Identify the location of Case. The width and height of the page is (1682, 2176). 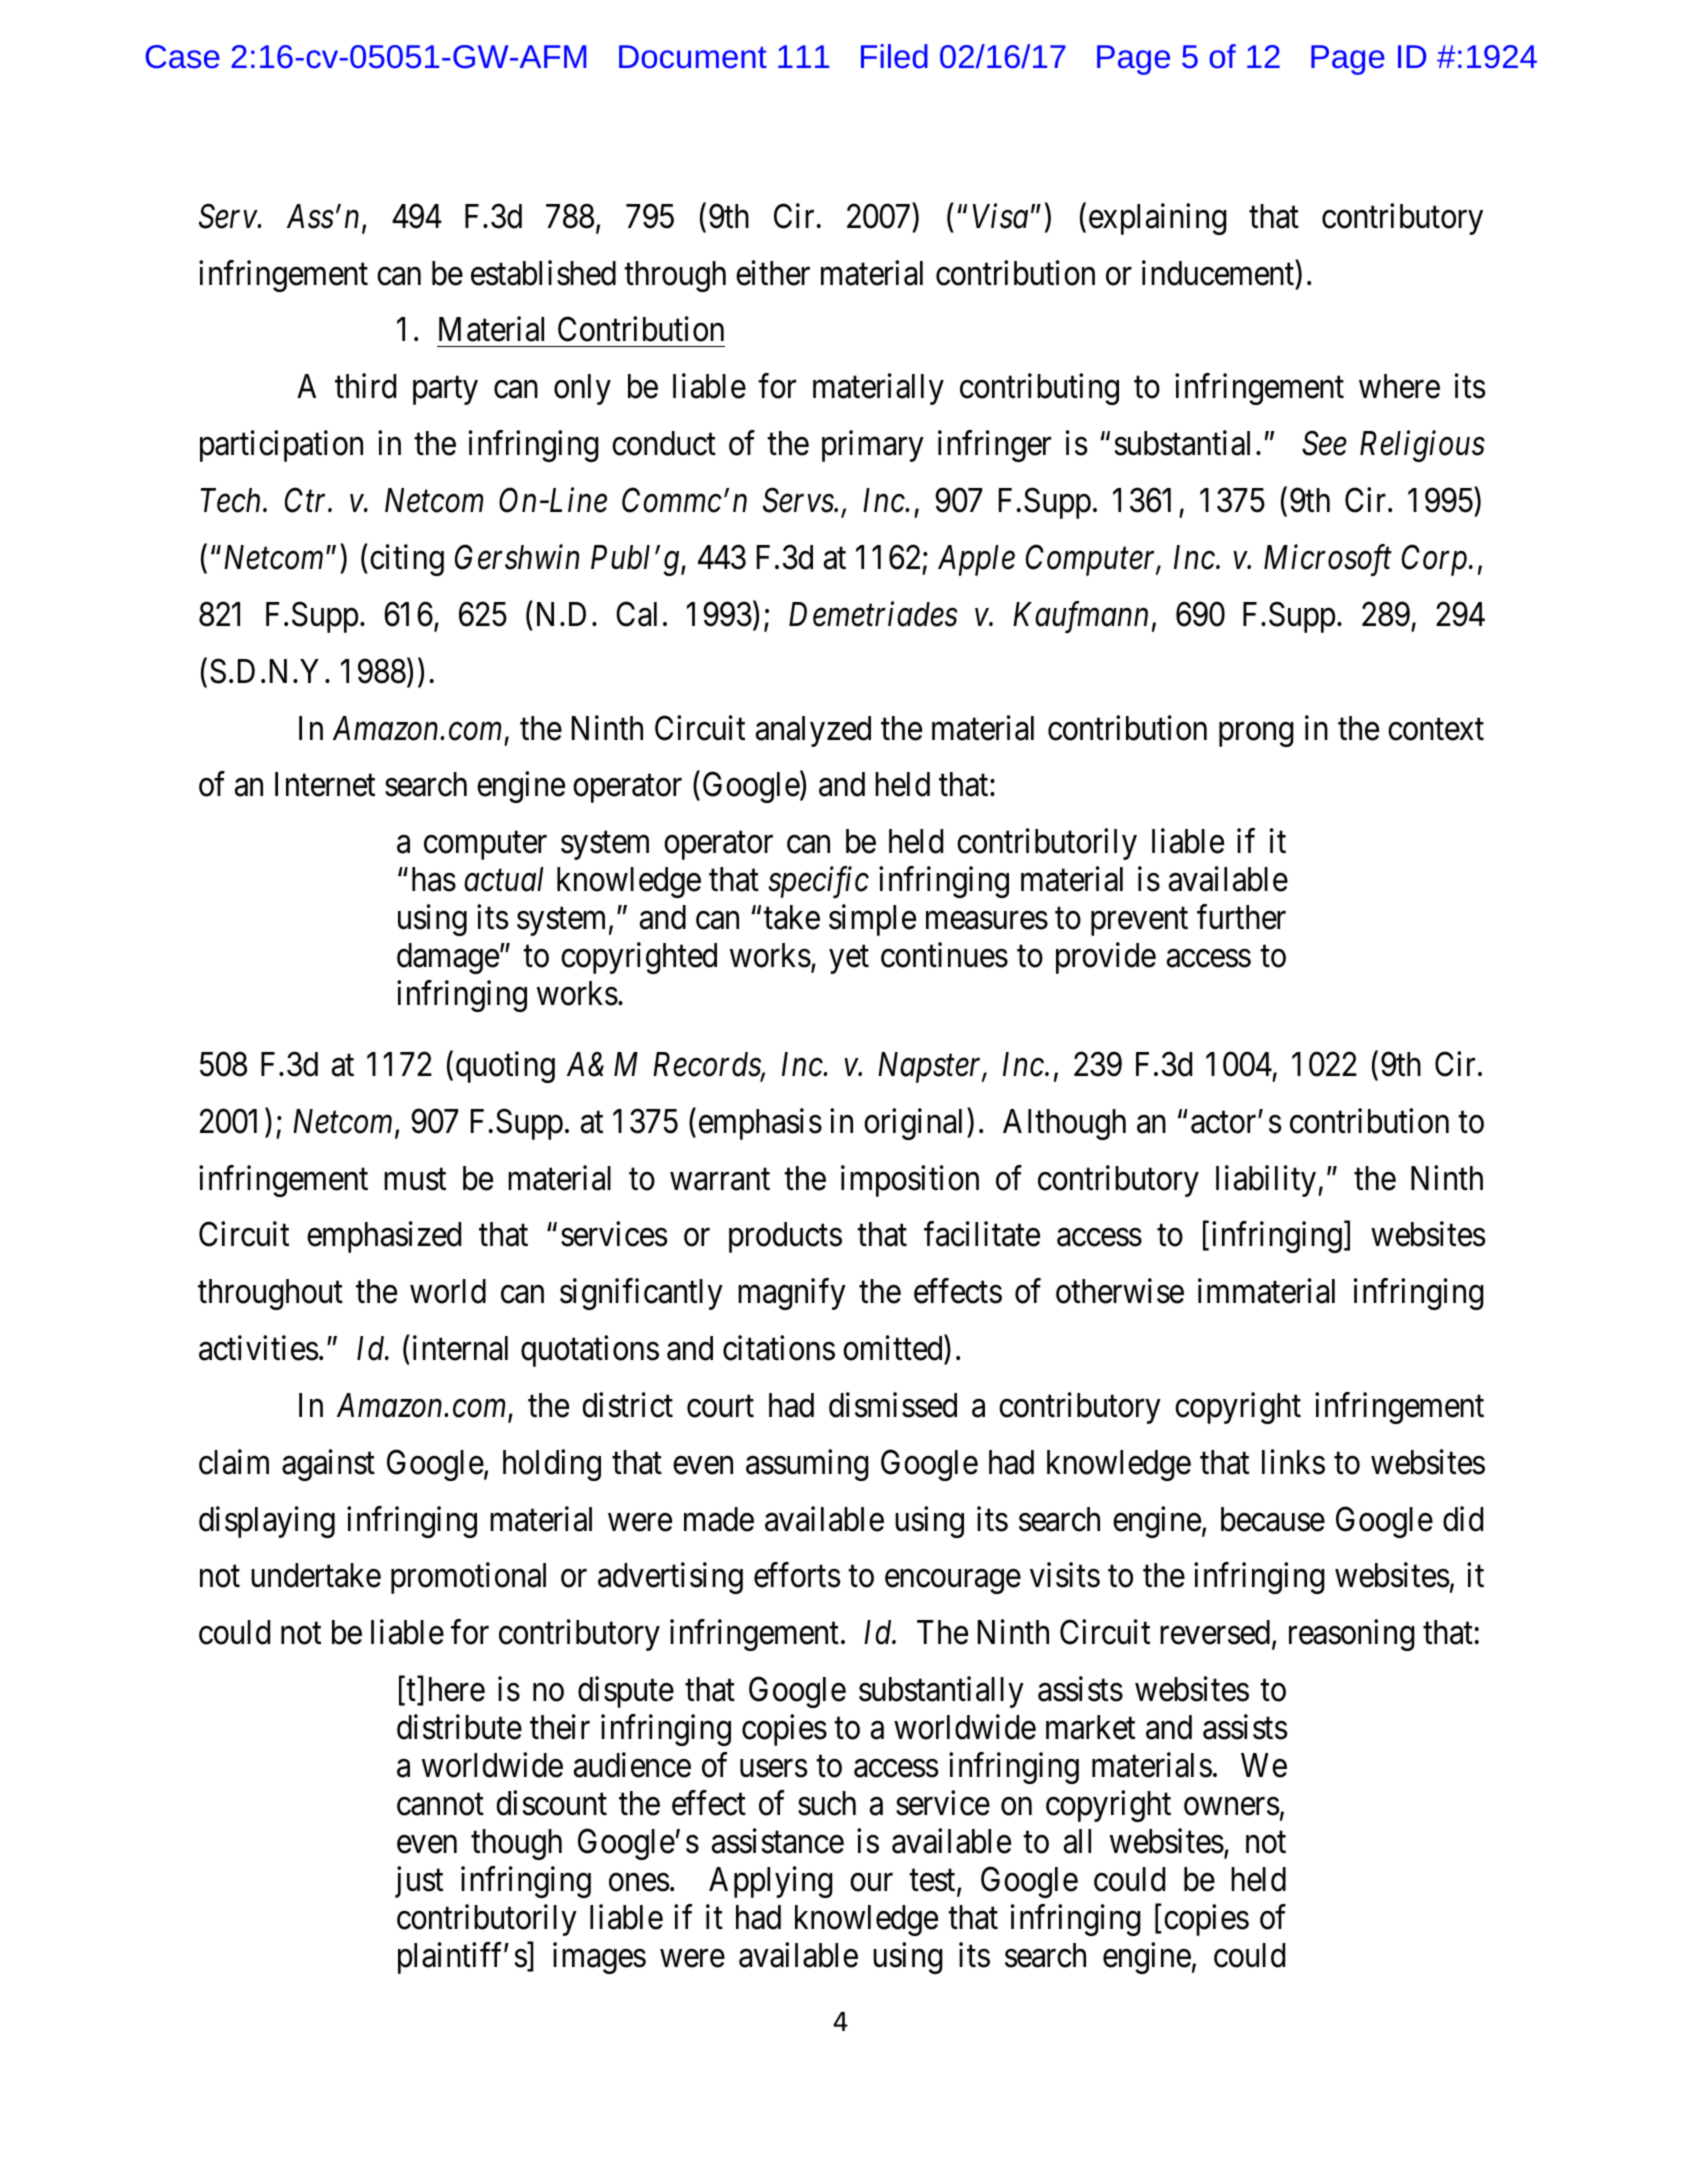
(182, 57).
